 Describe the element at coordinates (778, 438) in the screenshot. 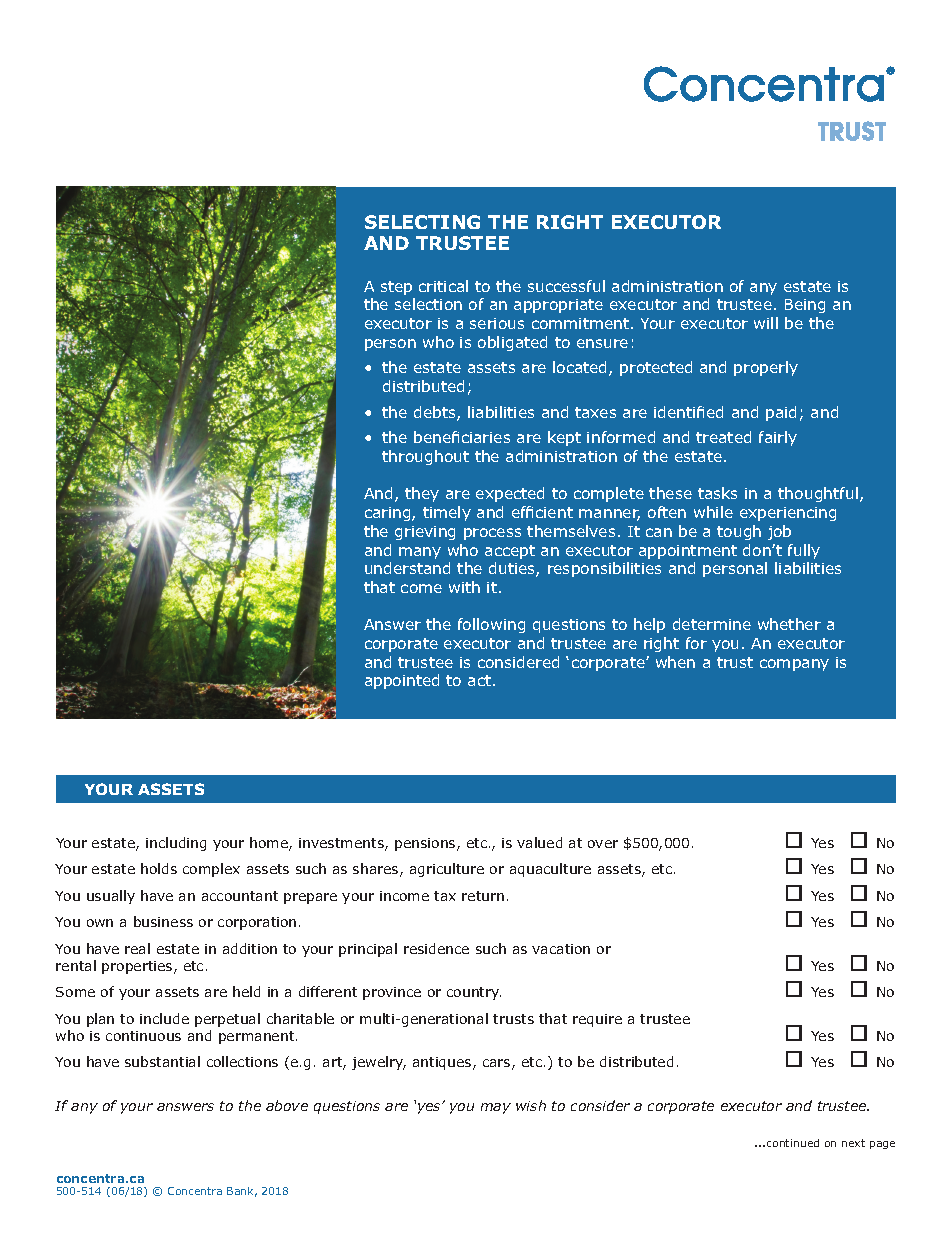

I see `fairly` at that location.
